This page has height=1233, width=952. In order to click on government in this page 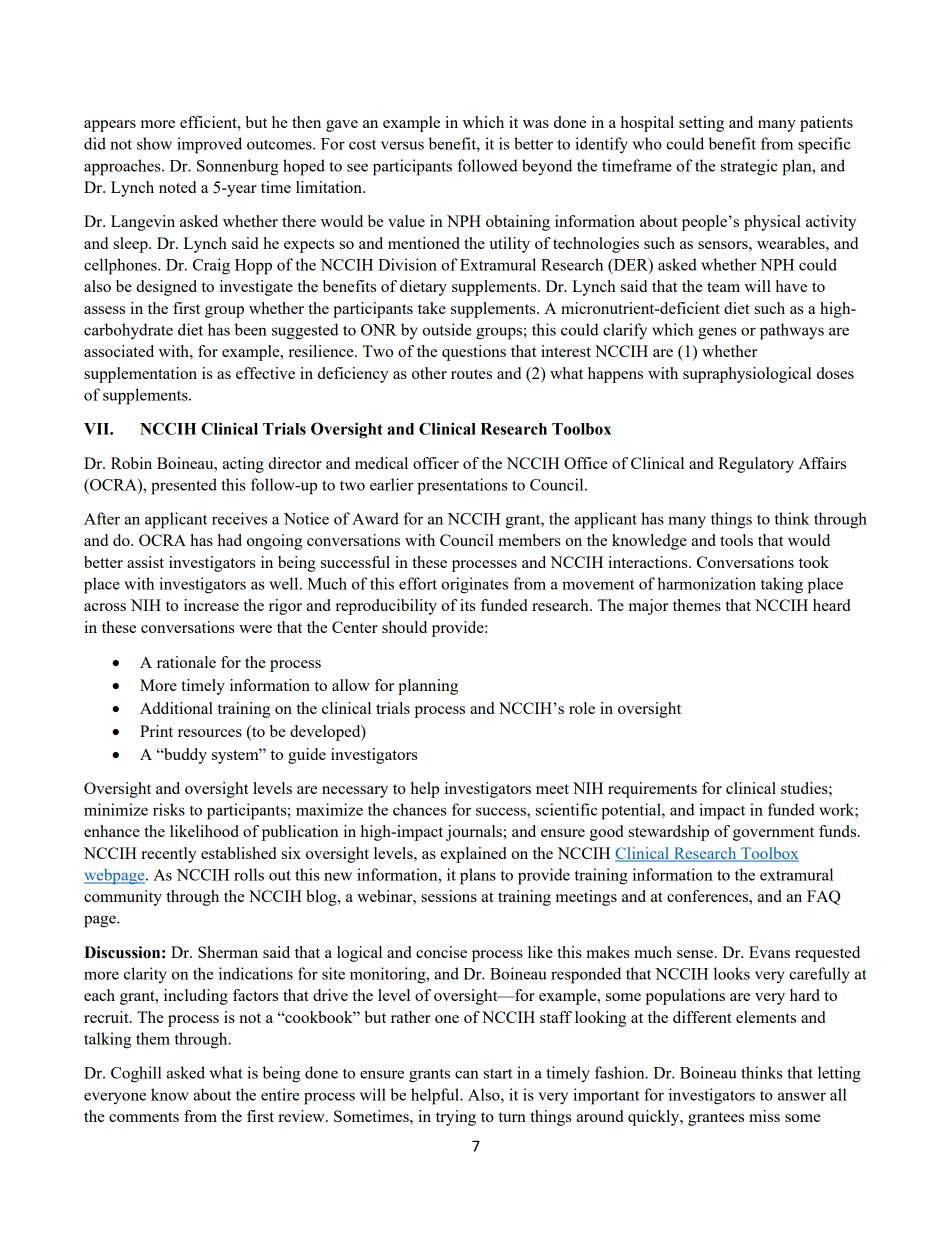, I will do `click(773, 834)`.
